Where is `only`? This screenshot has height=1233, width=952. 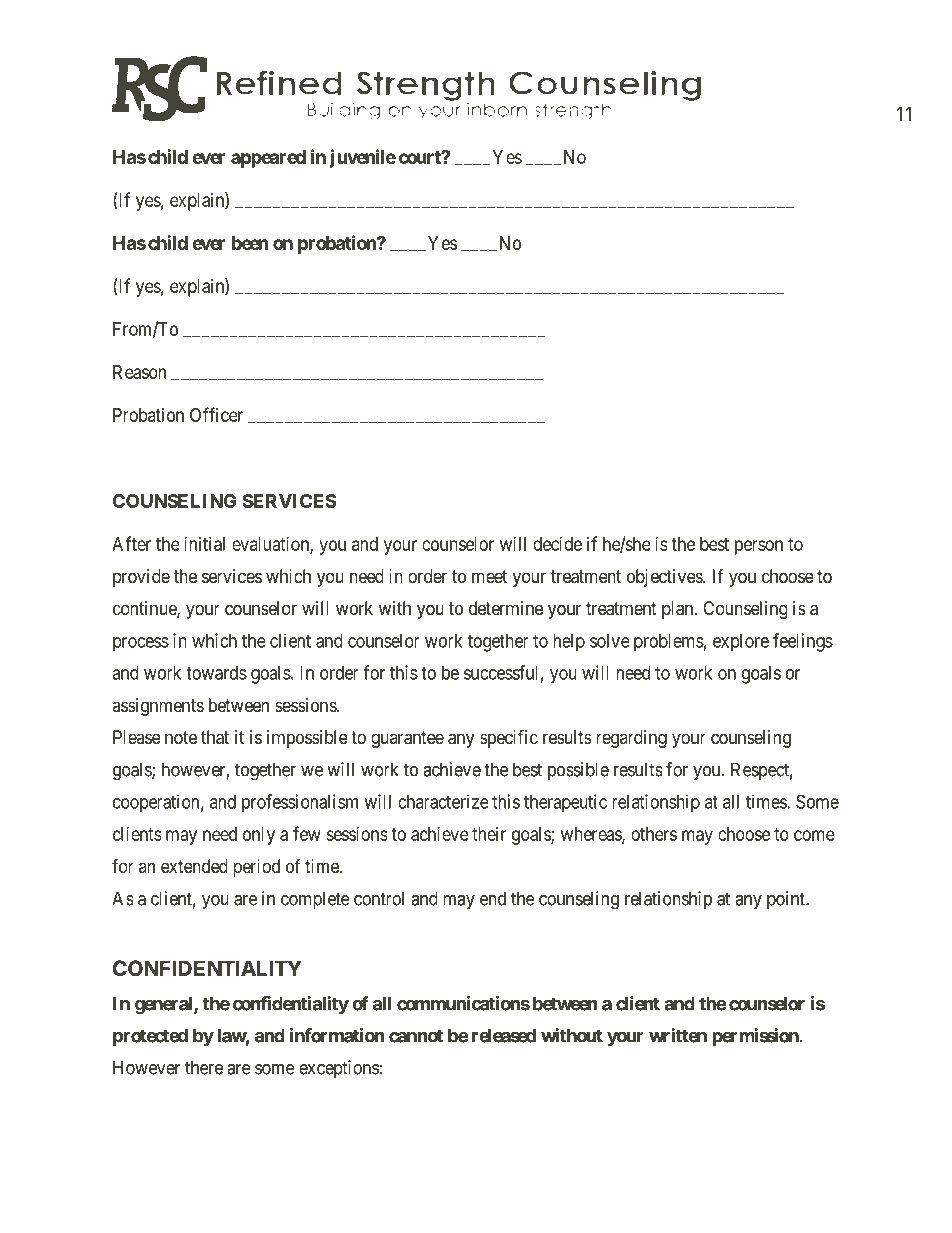
only is located at coordinates (259, 836).
